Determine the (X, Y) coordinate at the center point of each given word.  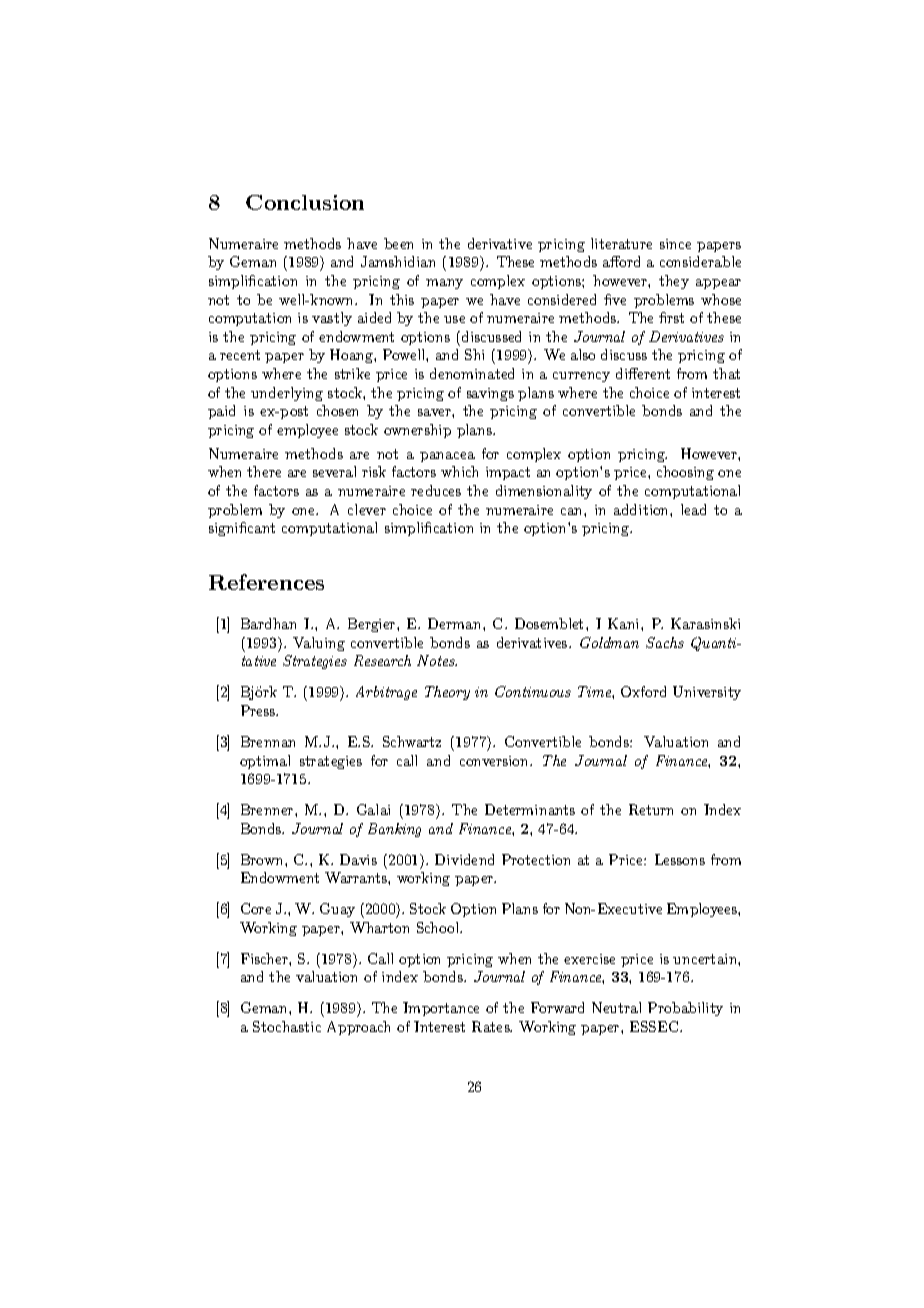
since (675, 244)
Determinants (530, 809)
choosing (685, 473)
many (444, 284)
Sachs (665, 642)
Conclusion (305, 202)
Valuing (319, 644)
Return (651, 809)
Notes (437, 660)
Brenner (268, 809)
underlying (287, 394)
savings (490, 394)
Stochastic (287, 1026)
